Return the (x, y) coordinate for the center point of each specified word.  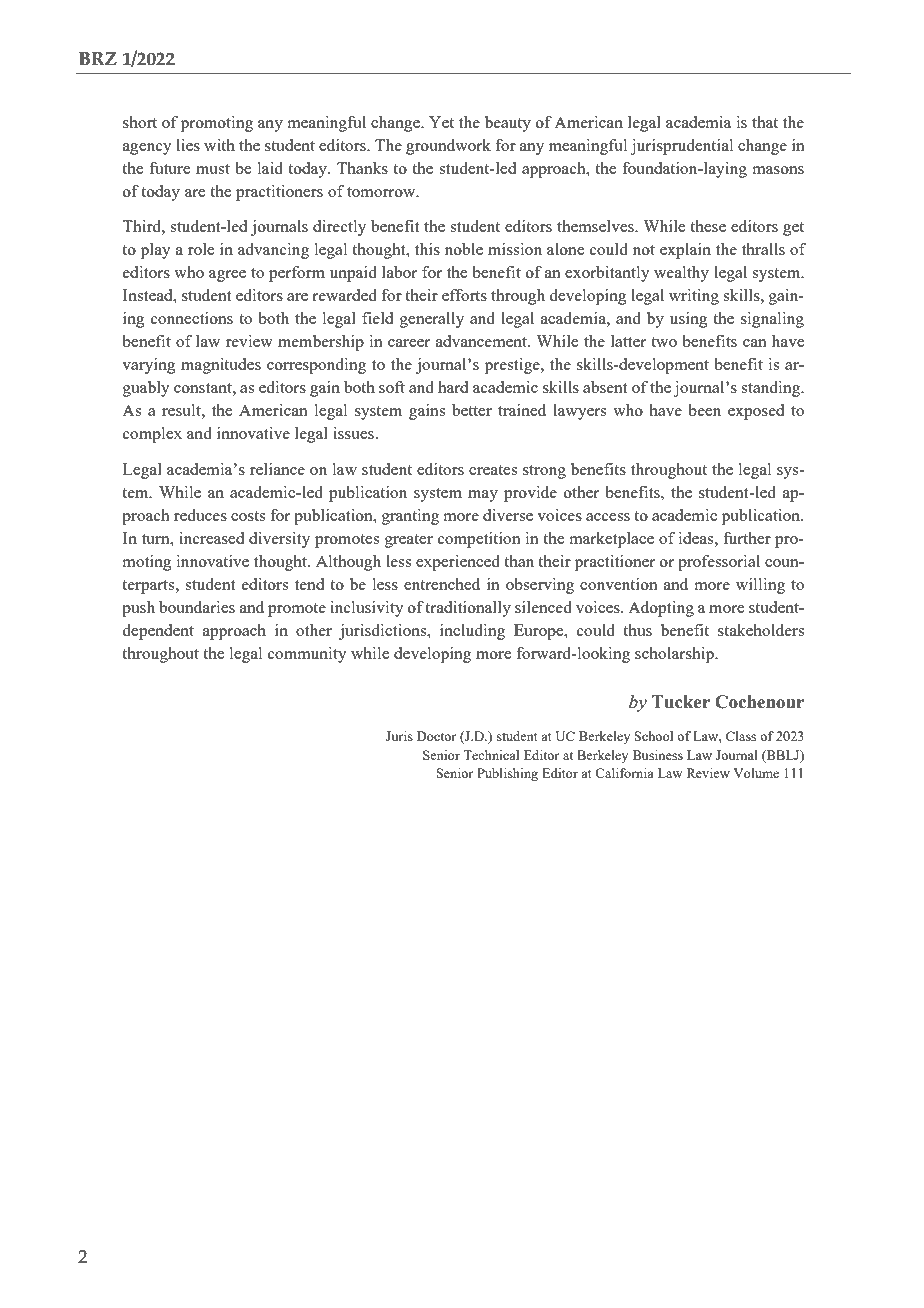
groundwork (448, 147)
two (664, 342)
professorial (719, 563)
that (765, 122)
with (219, 145)
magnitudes (221, 366)
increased (211, 538)
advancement (482, 341)
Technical (491, 755)
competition (479, 540)
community (307, 655)
